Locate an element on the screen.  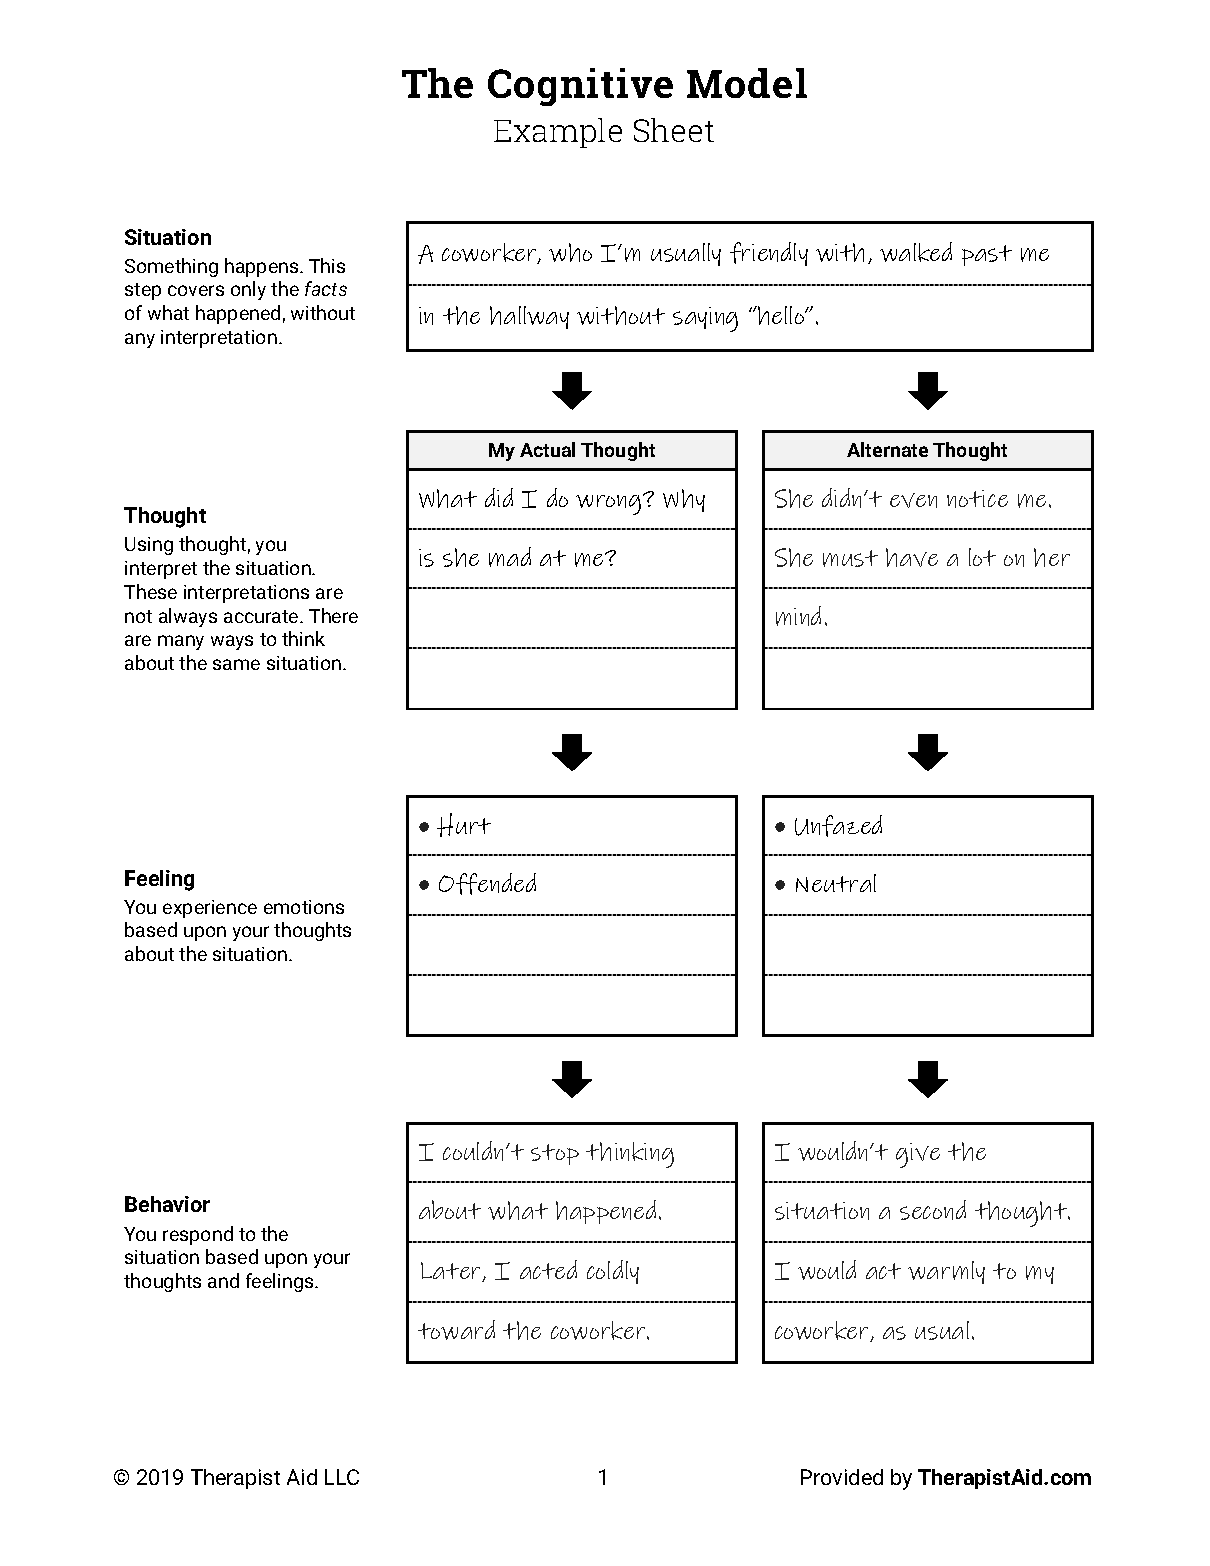
LLC is located at coordinates (342, 1477).
